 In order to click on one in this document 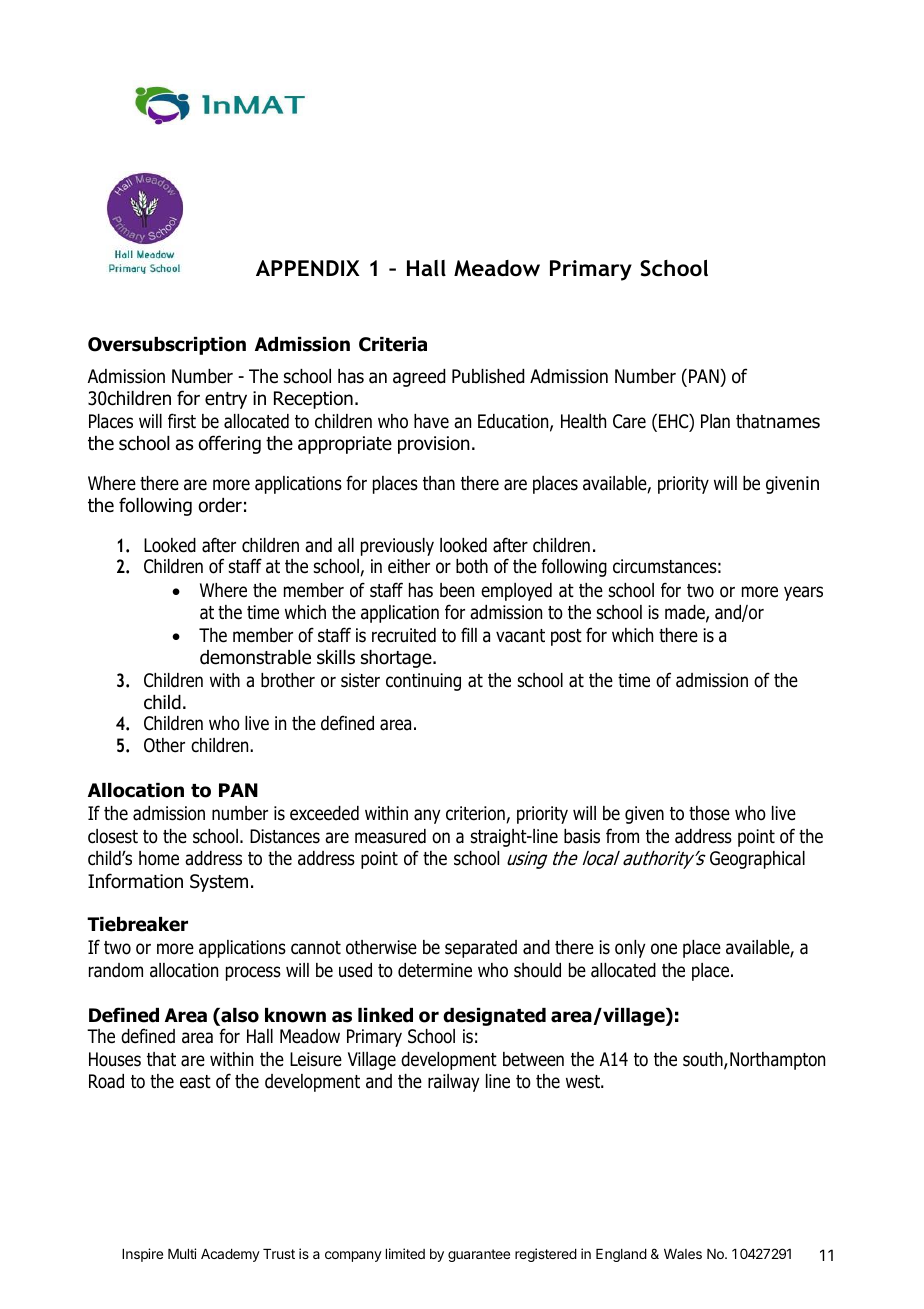, I will do `click(664, 949)`.
